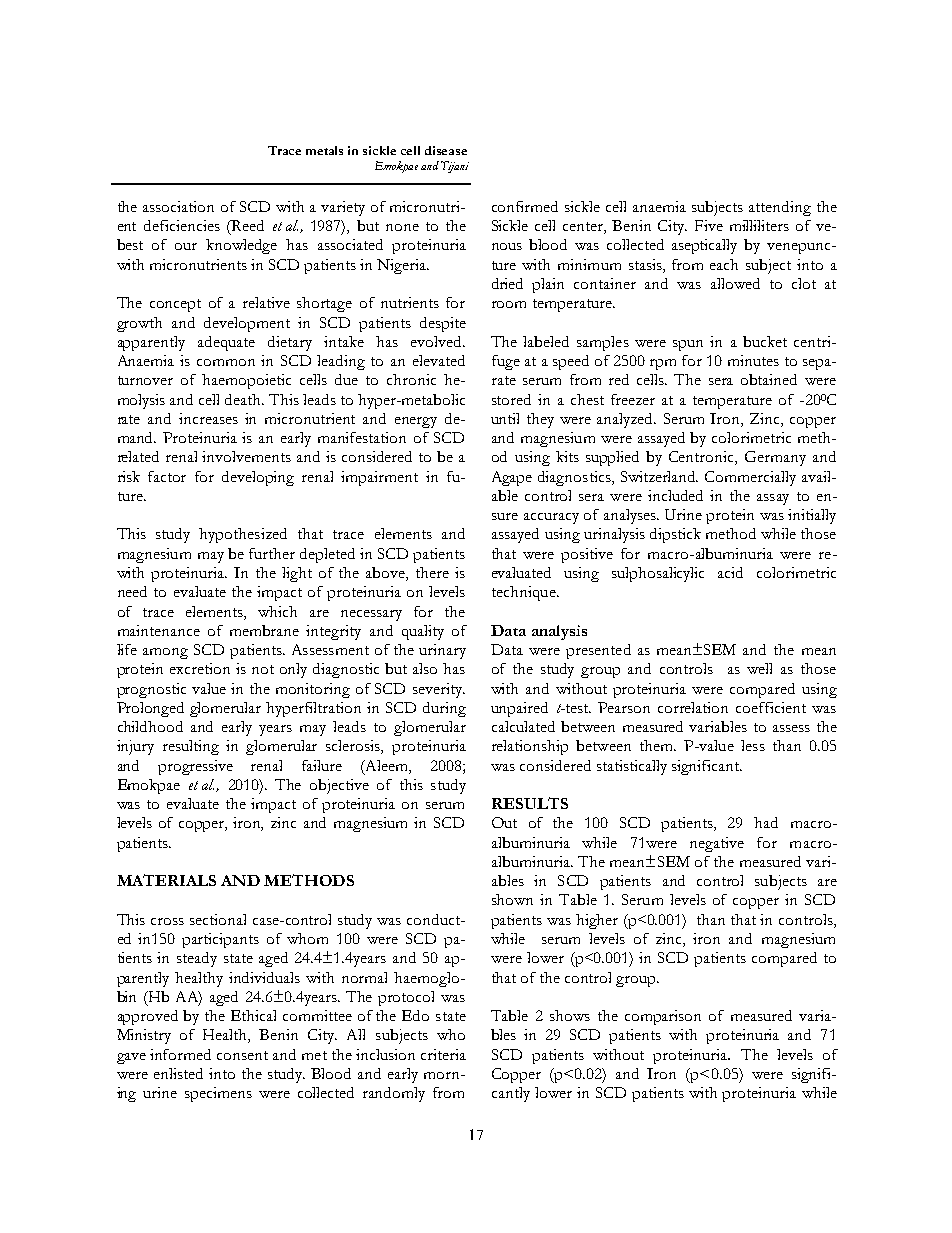  I want to click on relationship, so click(530, 747).
